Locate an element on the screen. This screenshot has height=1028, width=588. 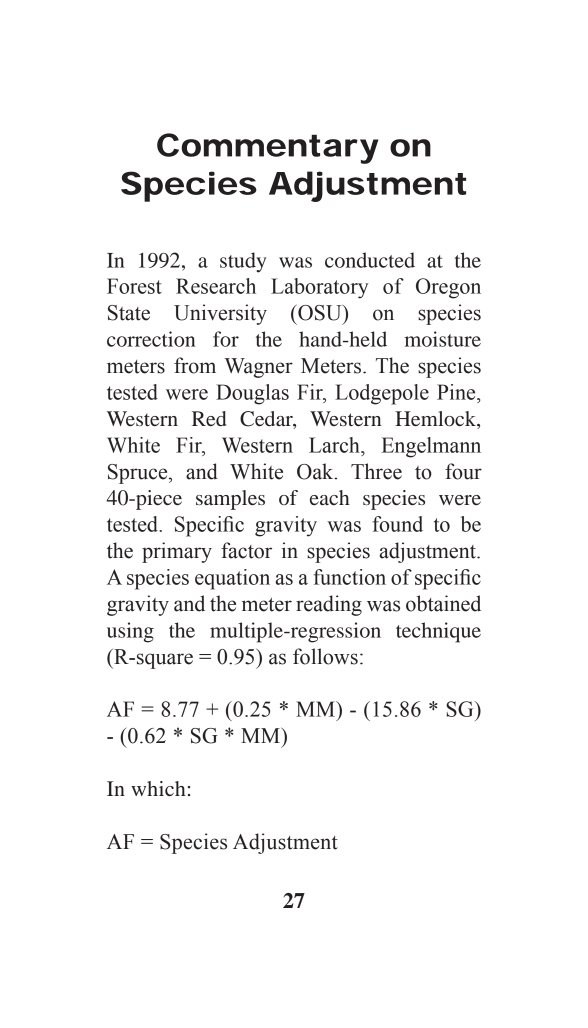
Commentary is located at coordinates (267, 148).
